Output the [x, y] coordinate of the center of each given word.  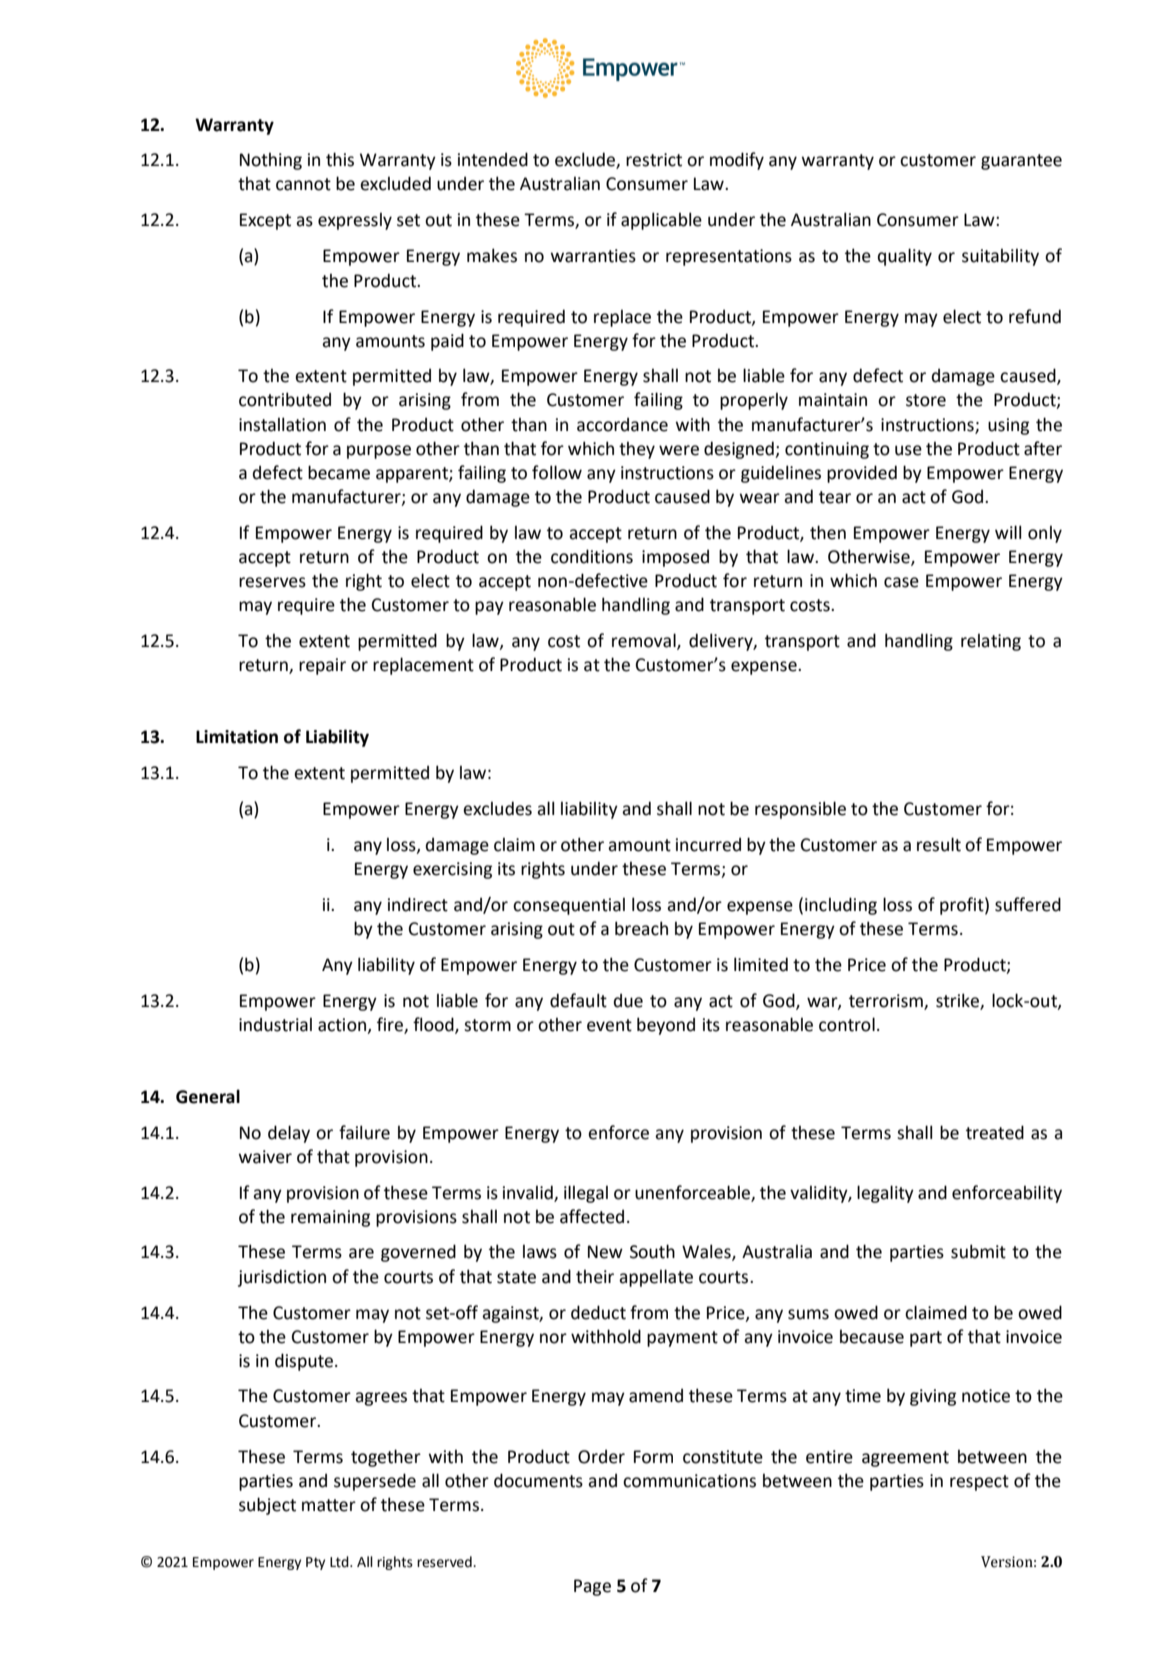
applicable [661, 221]
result [939, 844]
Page [592, 1587]
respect [979, 1483]
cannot [303, 184]
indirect [418, 904]
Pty [315, 1563]
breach [641, 928]
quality [905, 257]
